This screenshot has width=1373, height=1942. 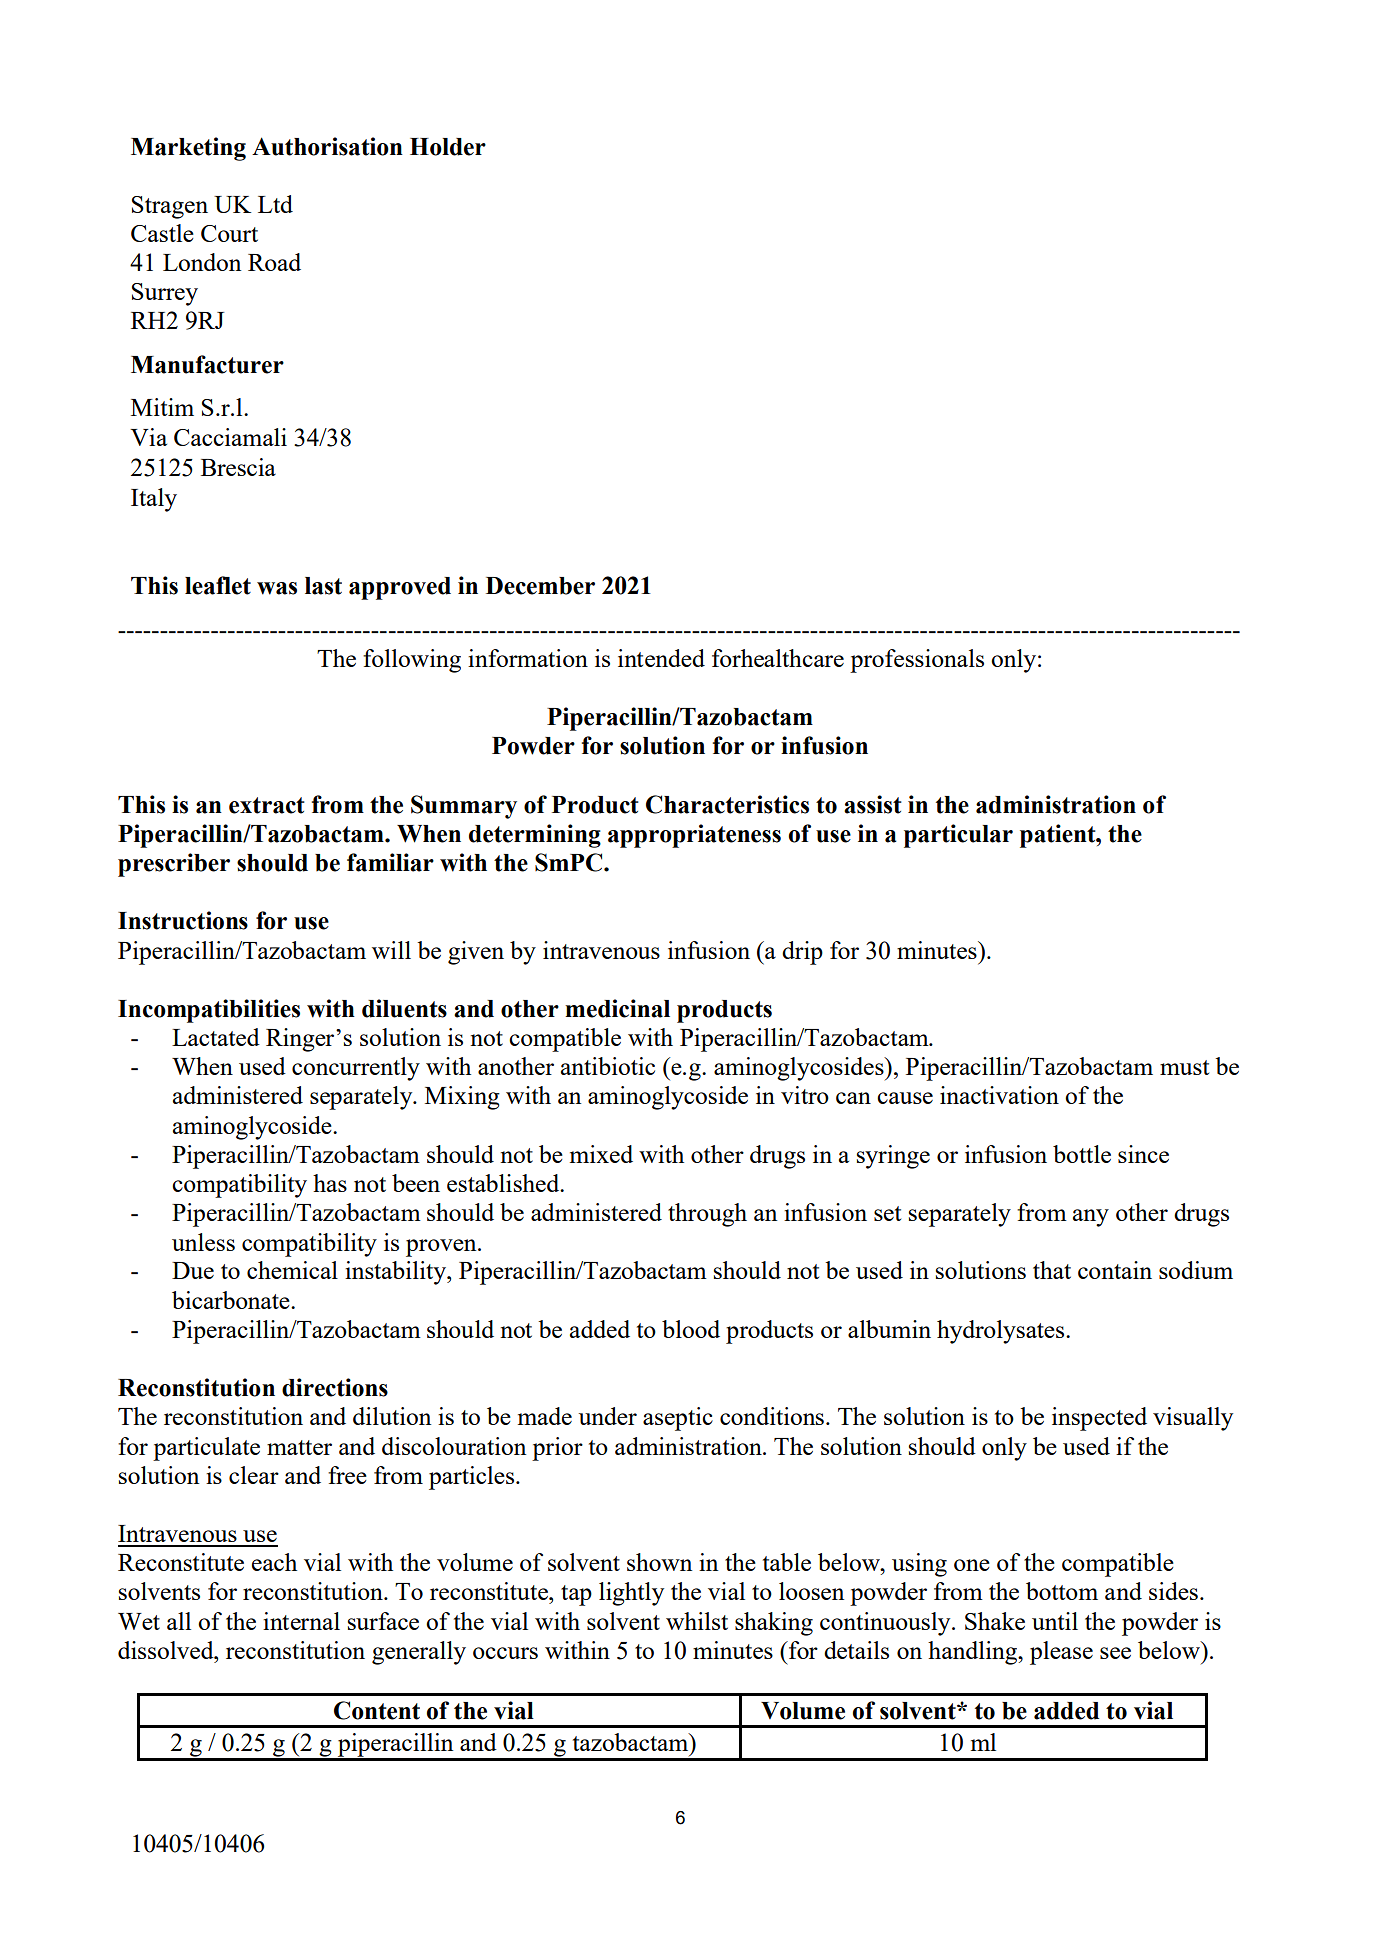 What do you see at coordinates (707, 1215) in the screenshot?
I see `through` at bounding box center [707, 1215].
